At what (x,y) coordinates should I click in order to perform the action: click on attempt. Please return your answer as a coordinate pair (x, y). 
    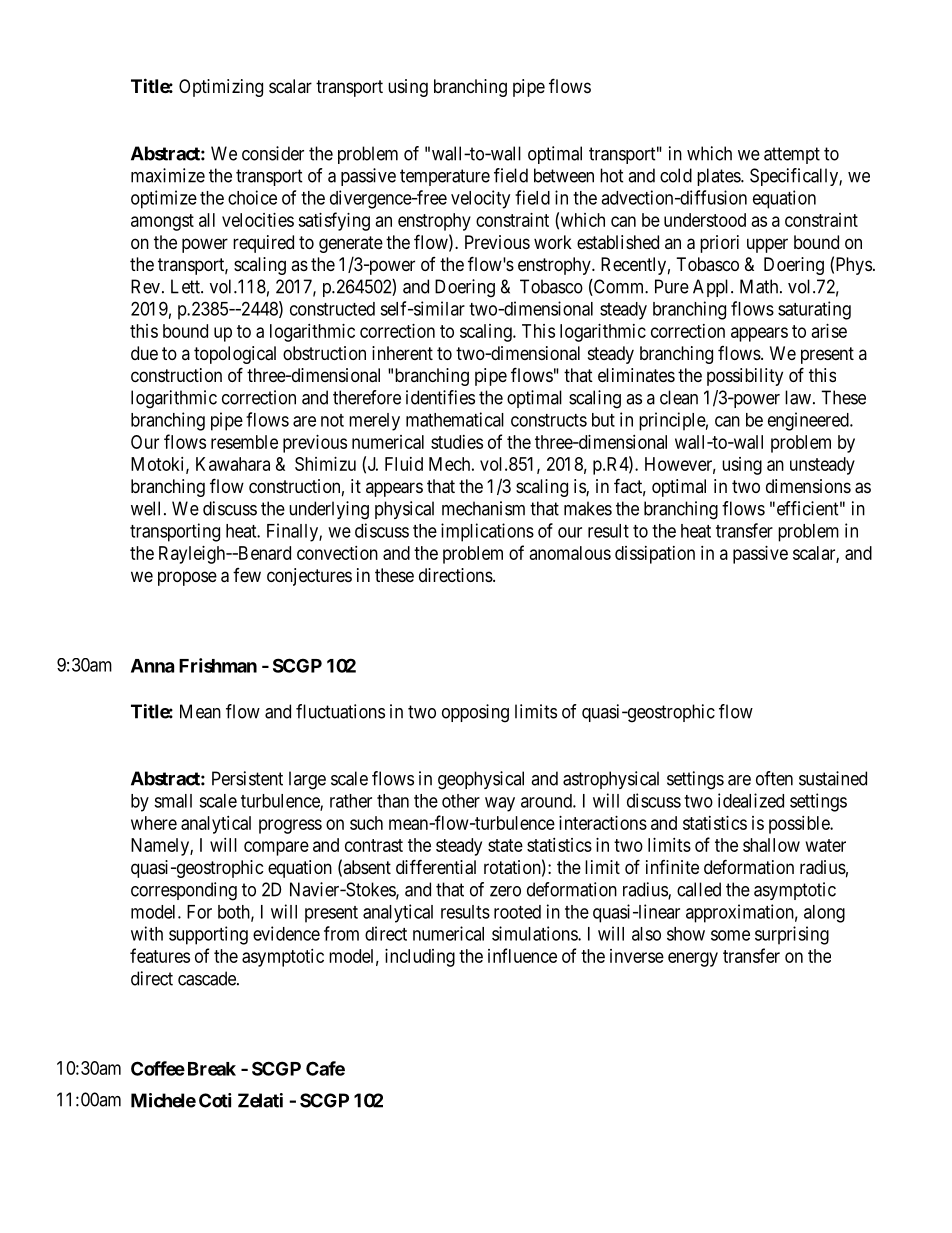
    Looking at the image, I should click on (792, 155).
